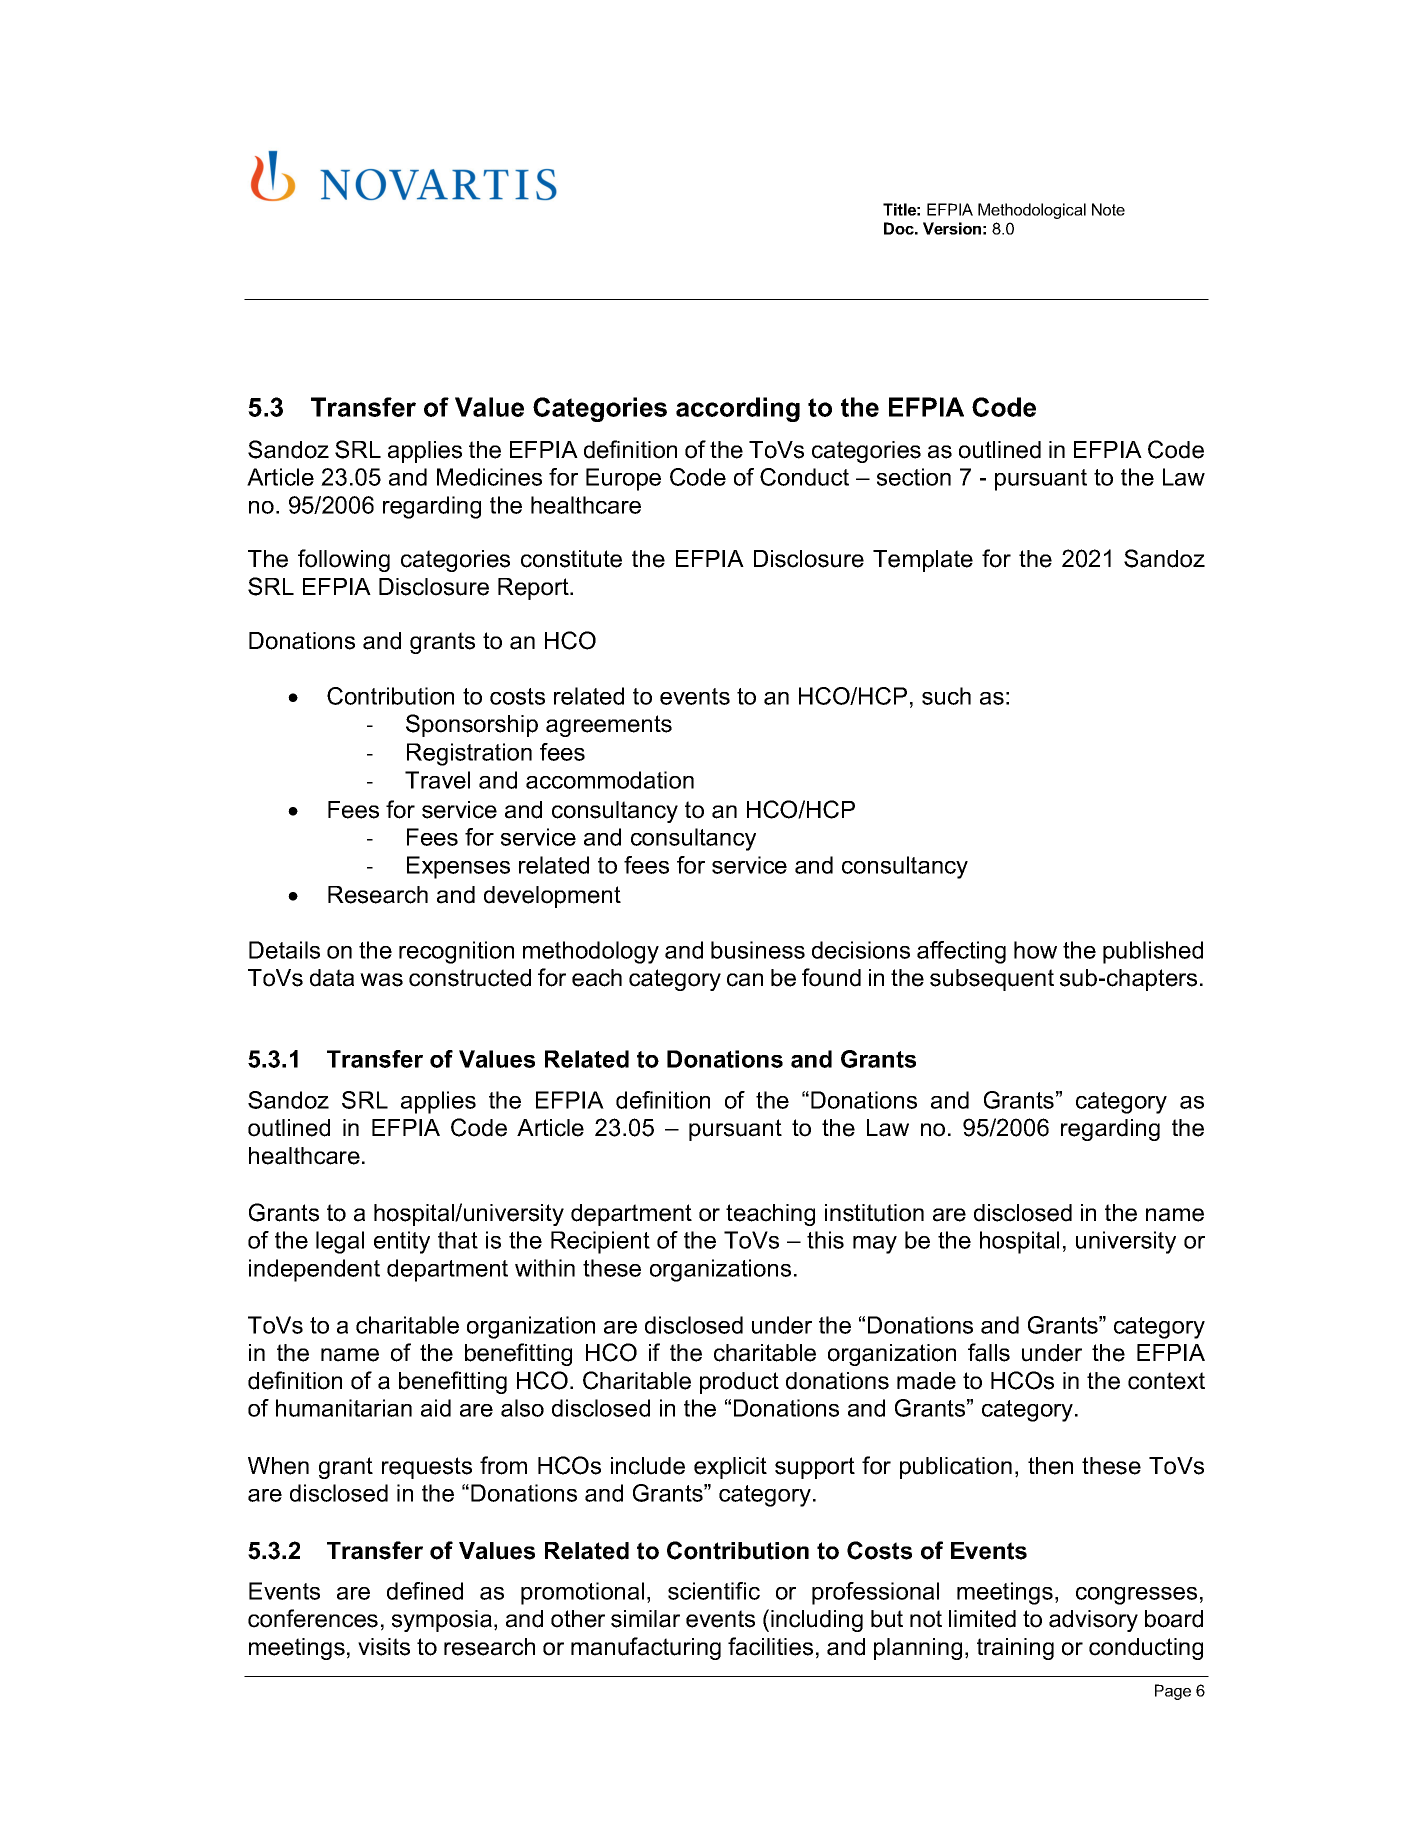  Describe the element at coordinates (1032, 211) in the document. I see `Methodological` at that location.
